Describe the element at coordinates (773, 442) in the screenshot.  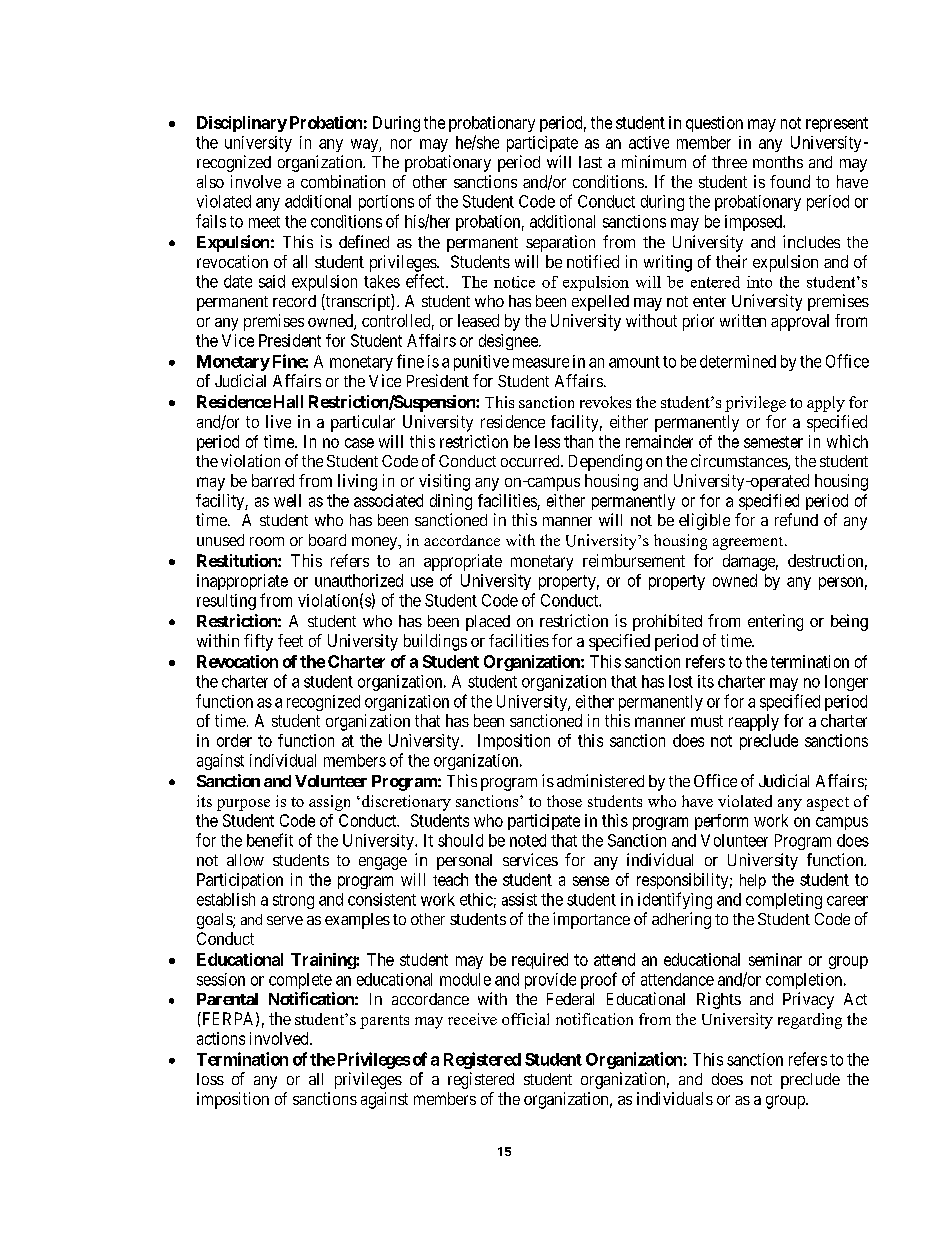
I see `semester` at that location.
